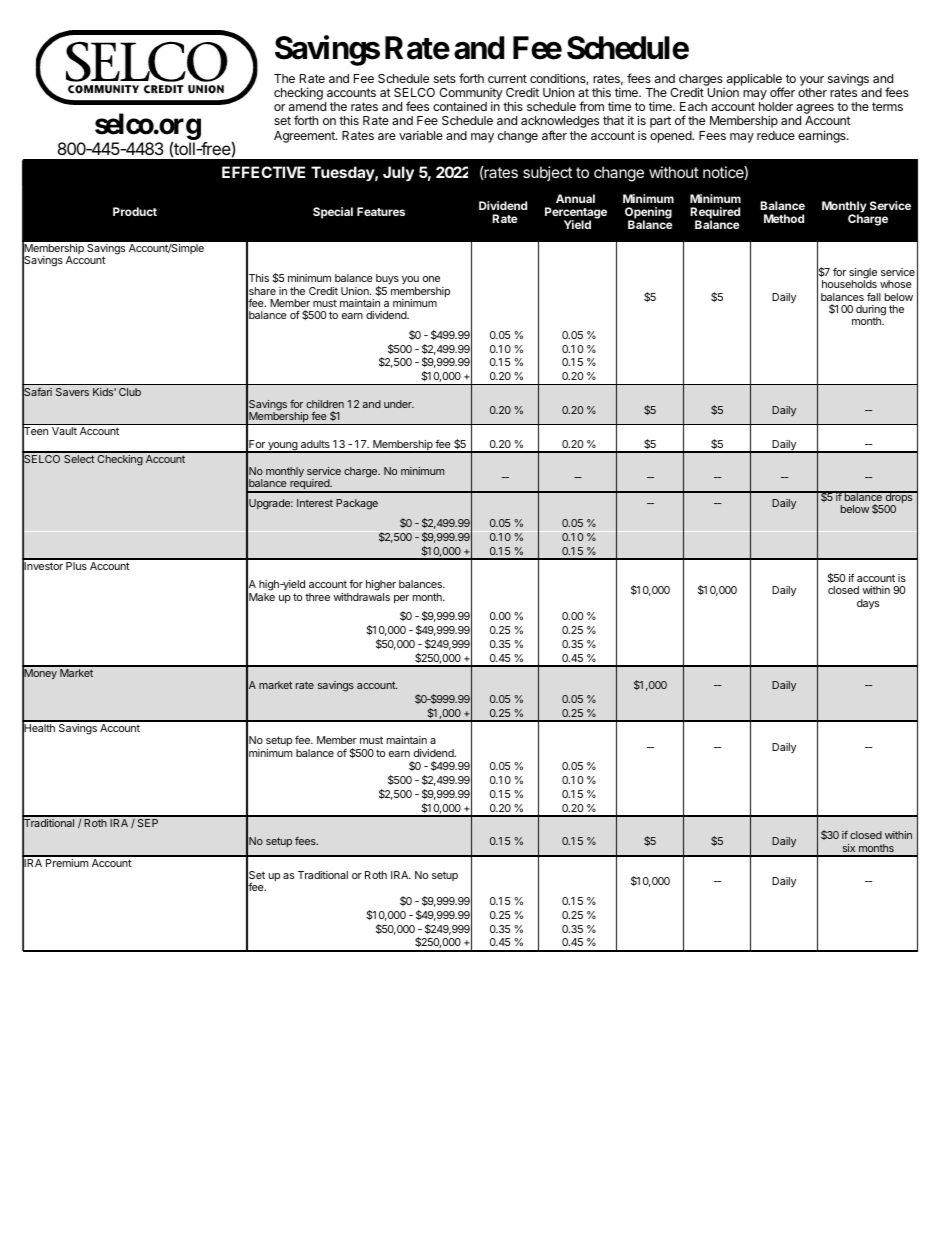 The image size is (952, 1233). Describe the element at coordinates (576, 214) in the document. I see `Percentage` at that location.
